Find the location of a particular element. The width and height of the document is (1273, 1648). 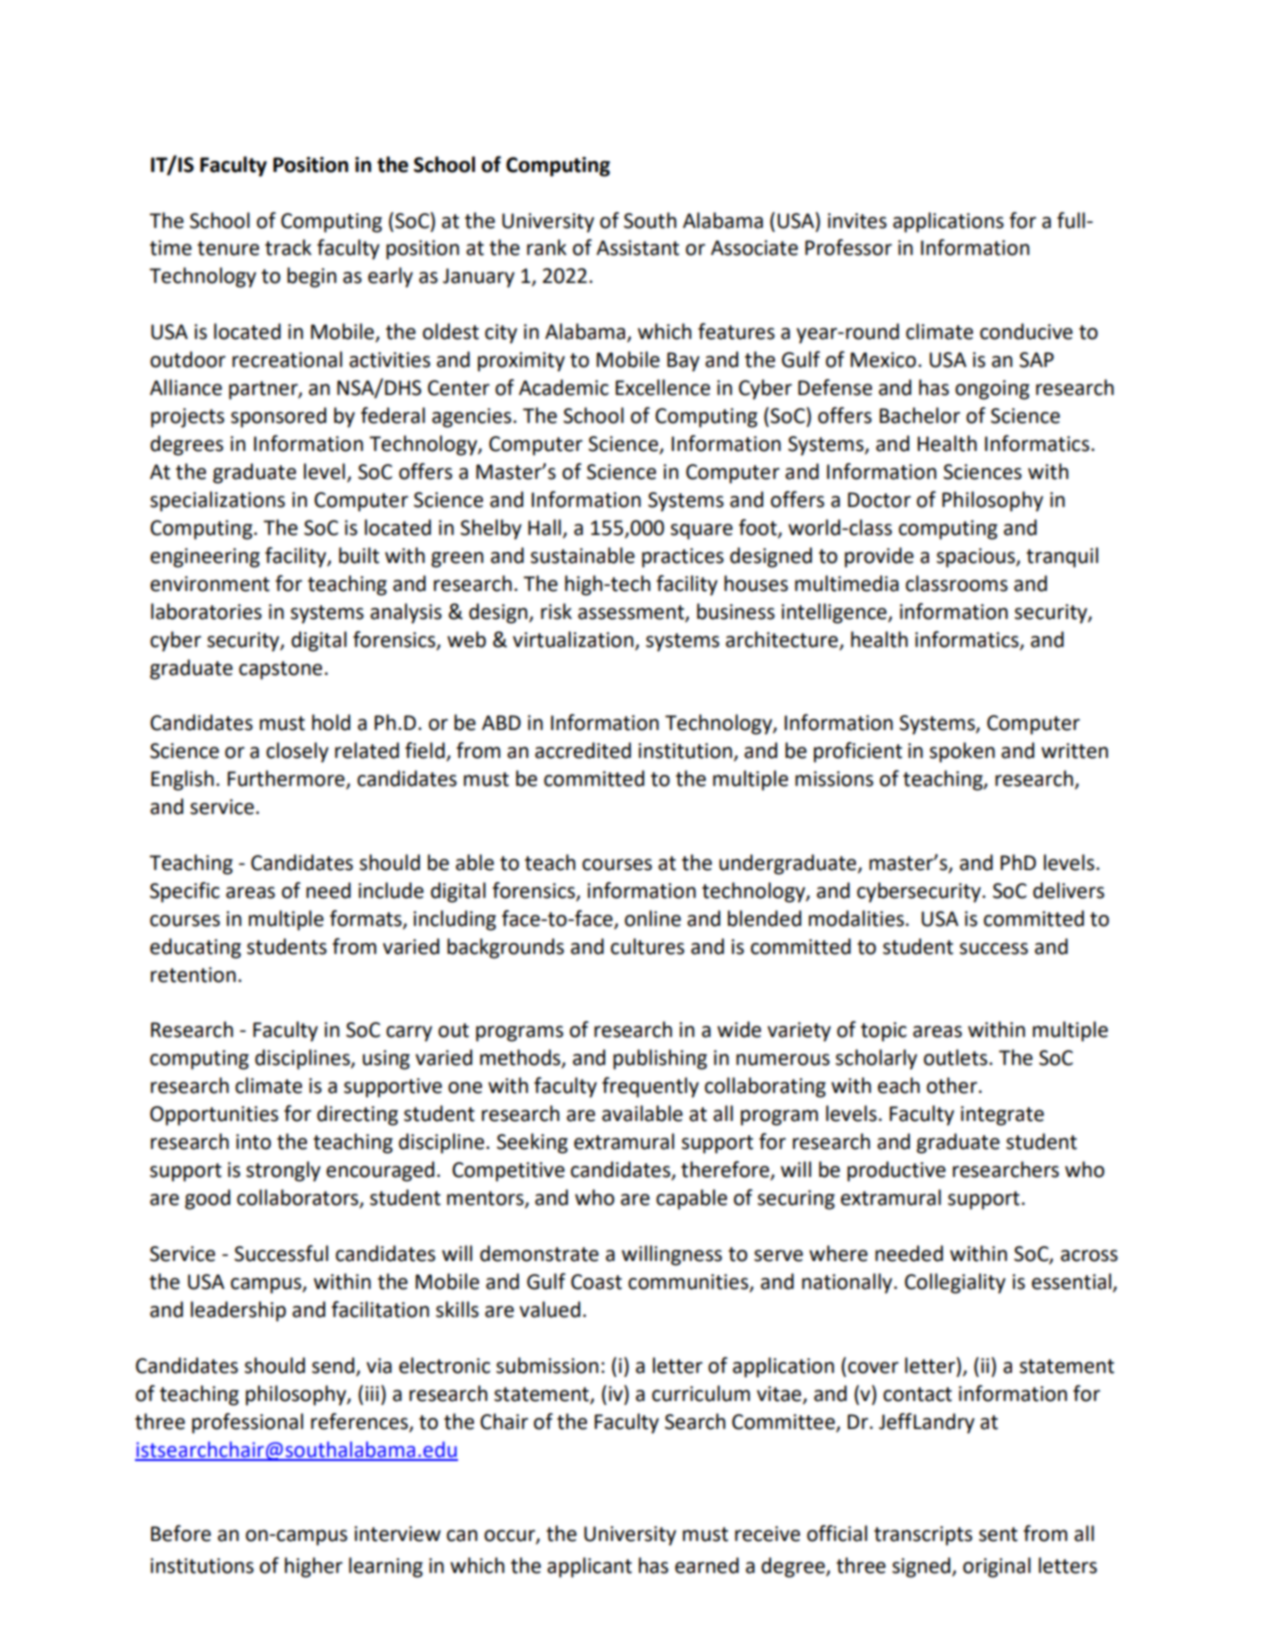

into is located at coordinates (253, 1142).
